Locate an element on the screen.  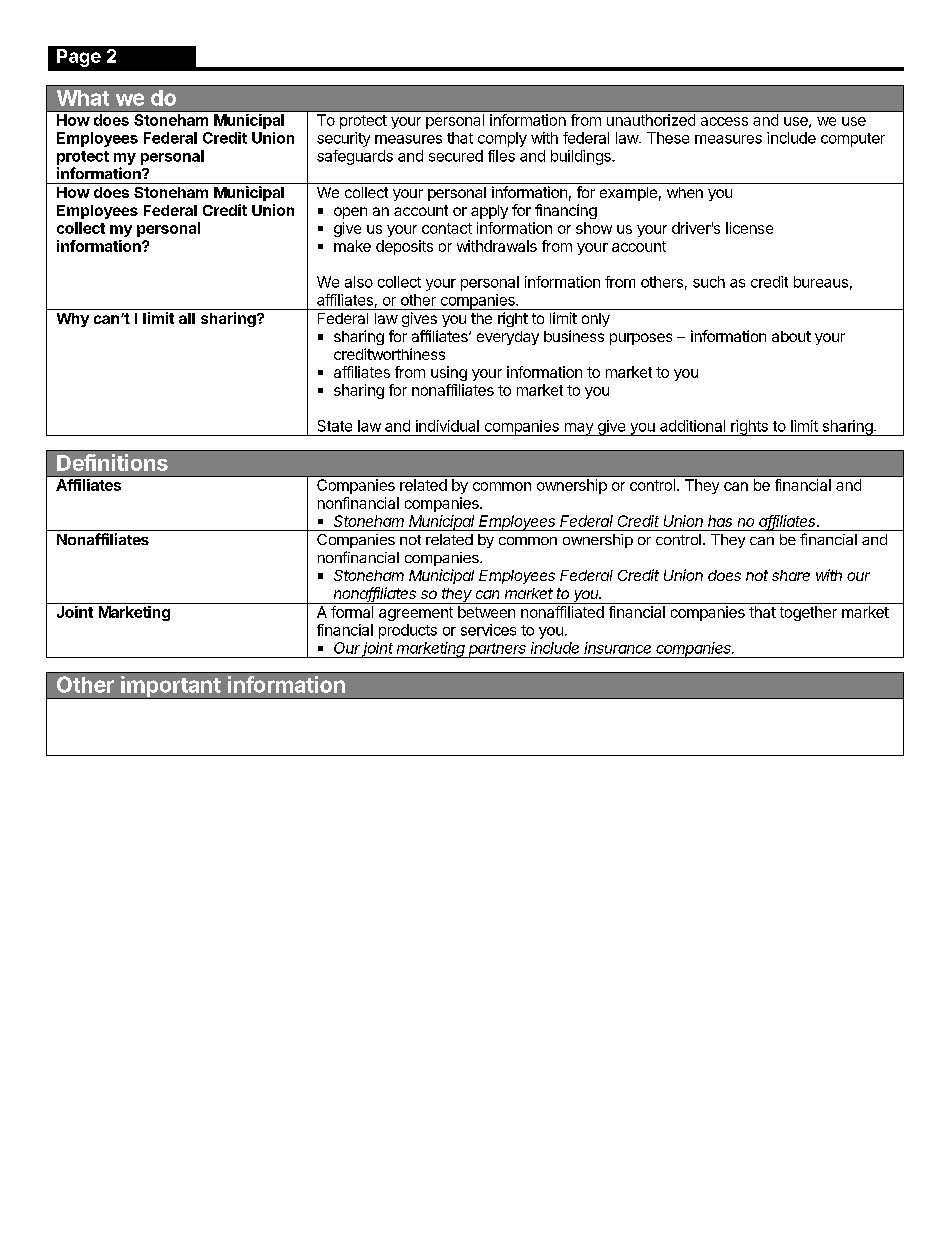
using is located at coordinates (449, 373).
